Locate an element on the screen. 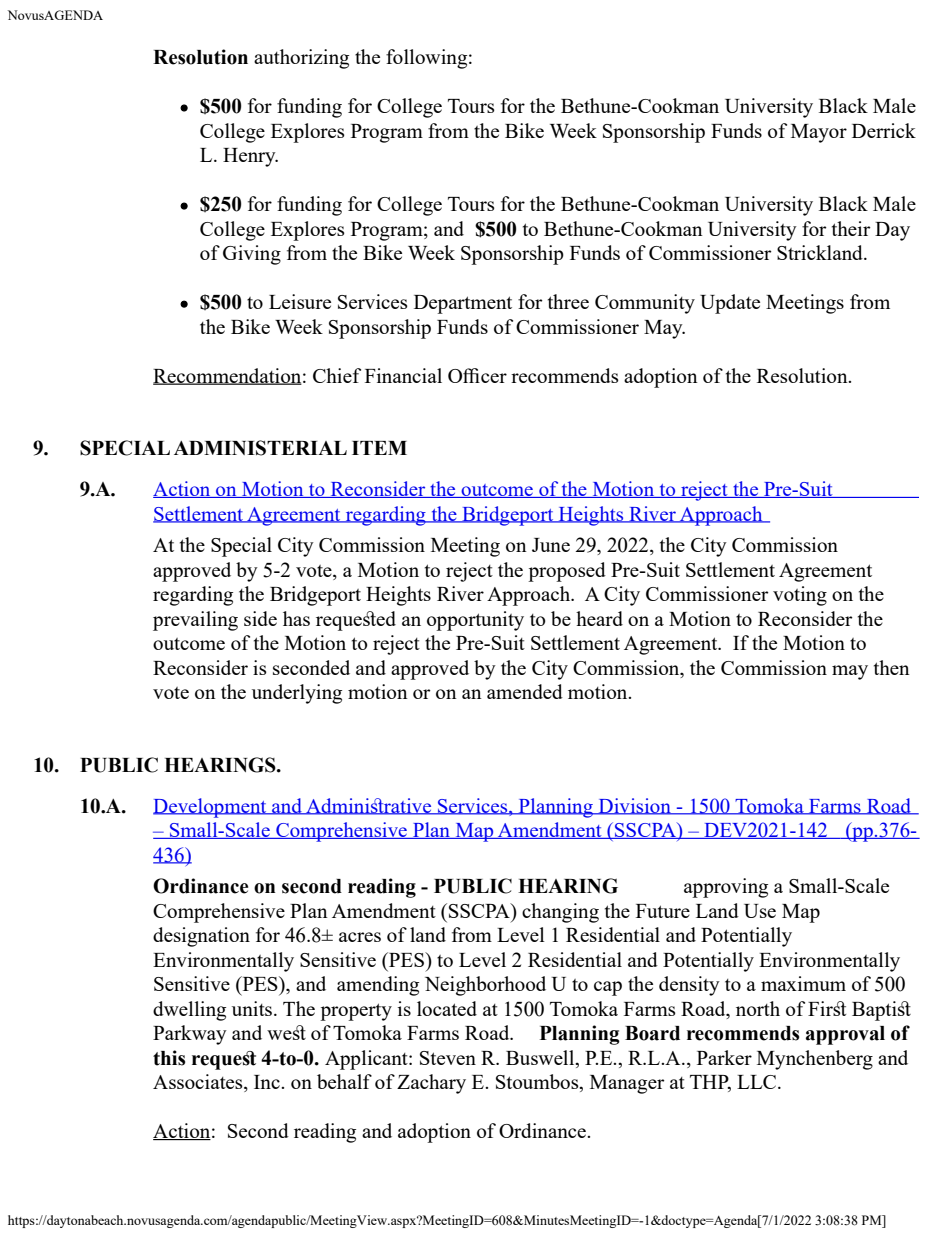  Update is located at coordinates (730, 304).
